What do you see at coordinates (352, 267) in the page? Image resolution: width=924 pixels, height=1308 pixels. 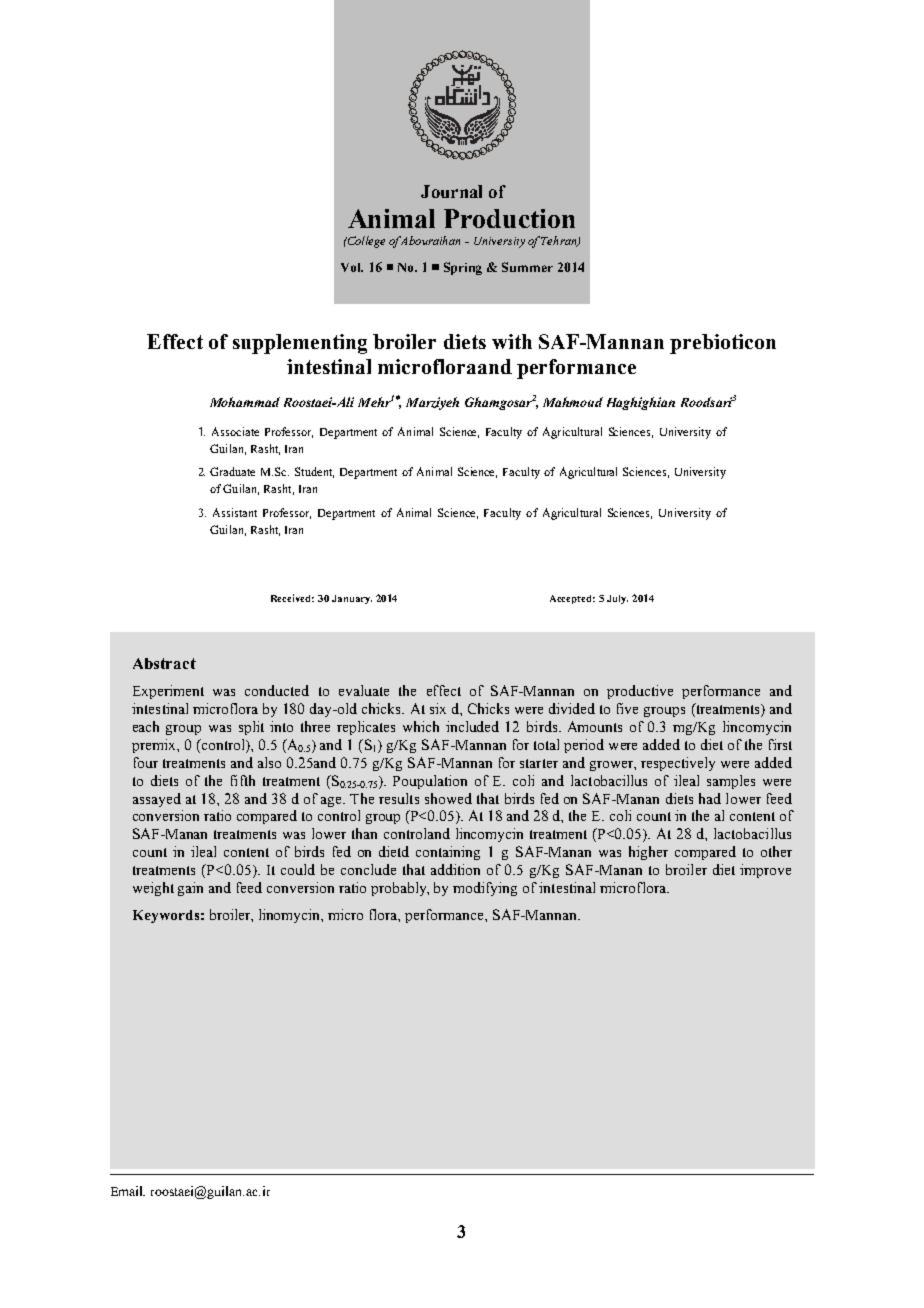 I see `Vol` at bounding box center [352, 267].
